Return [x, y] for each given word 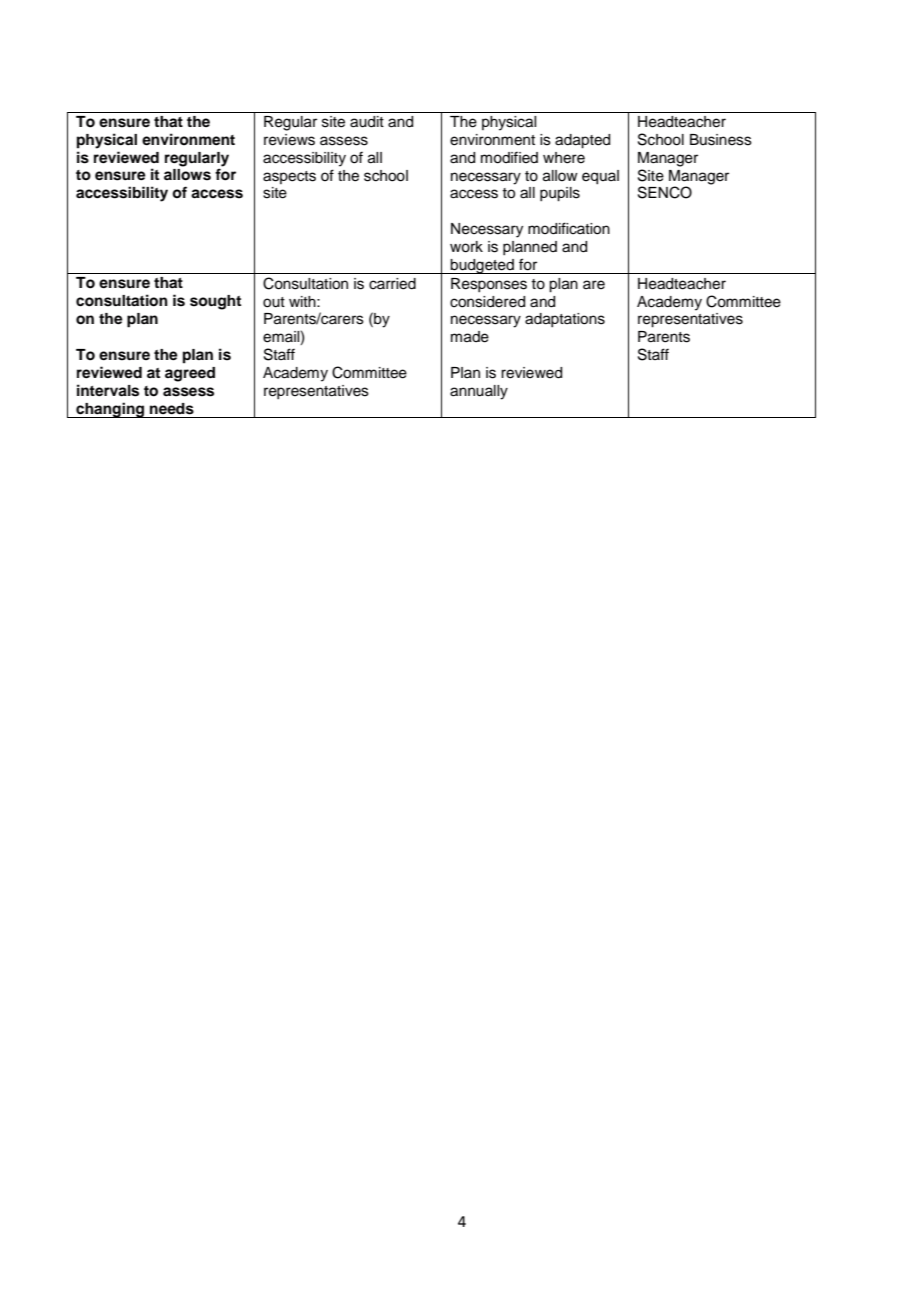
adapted [582, 141]
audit [367, 122]
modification [569, 228]
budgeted [482, 266]
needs [172, 409]
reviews [289, 140]
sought [215, 302]
